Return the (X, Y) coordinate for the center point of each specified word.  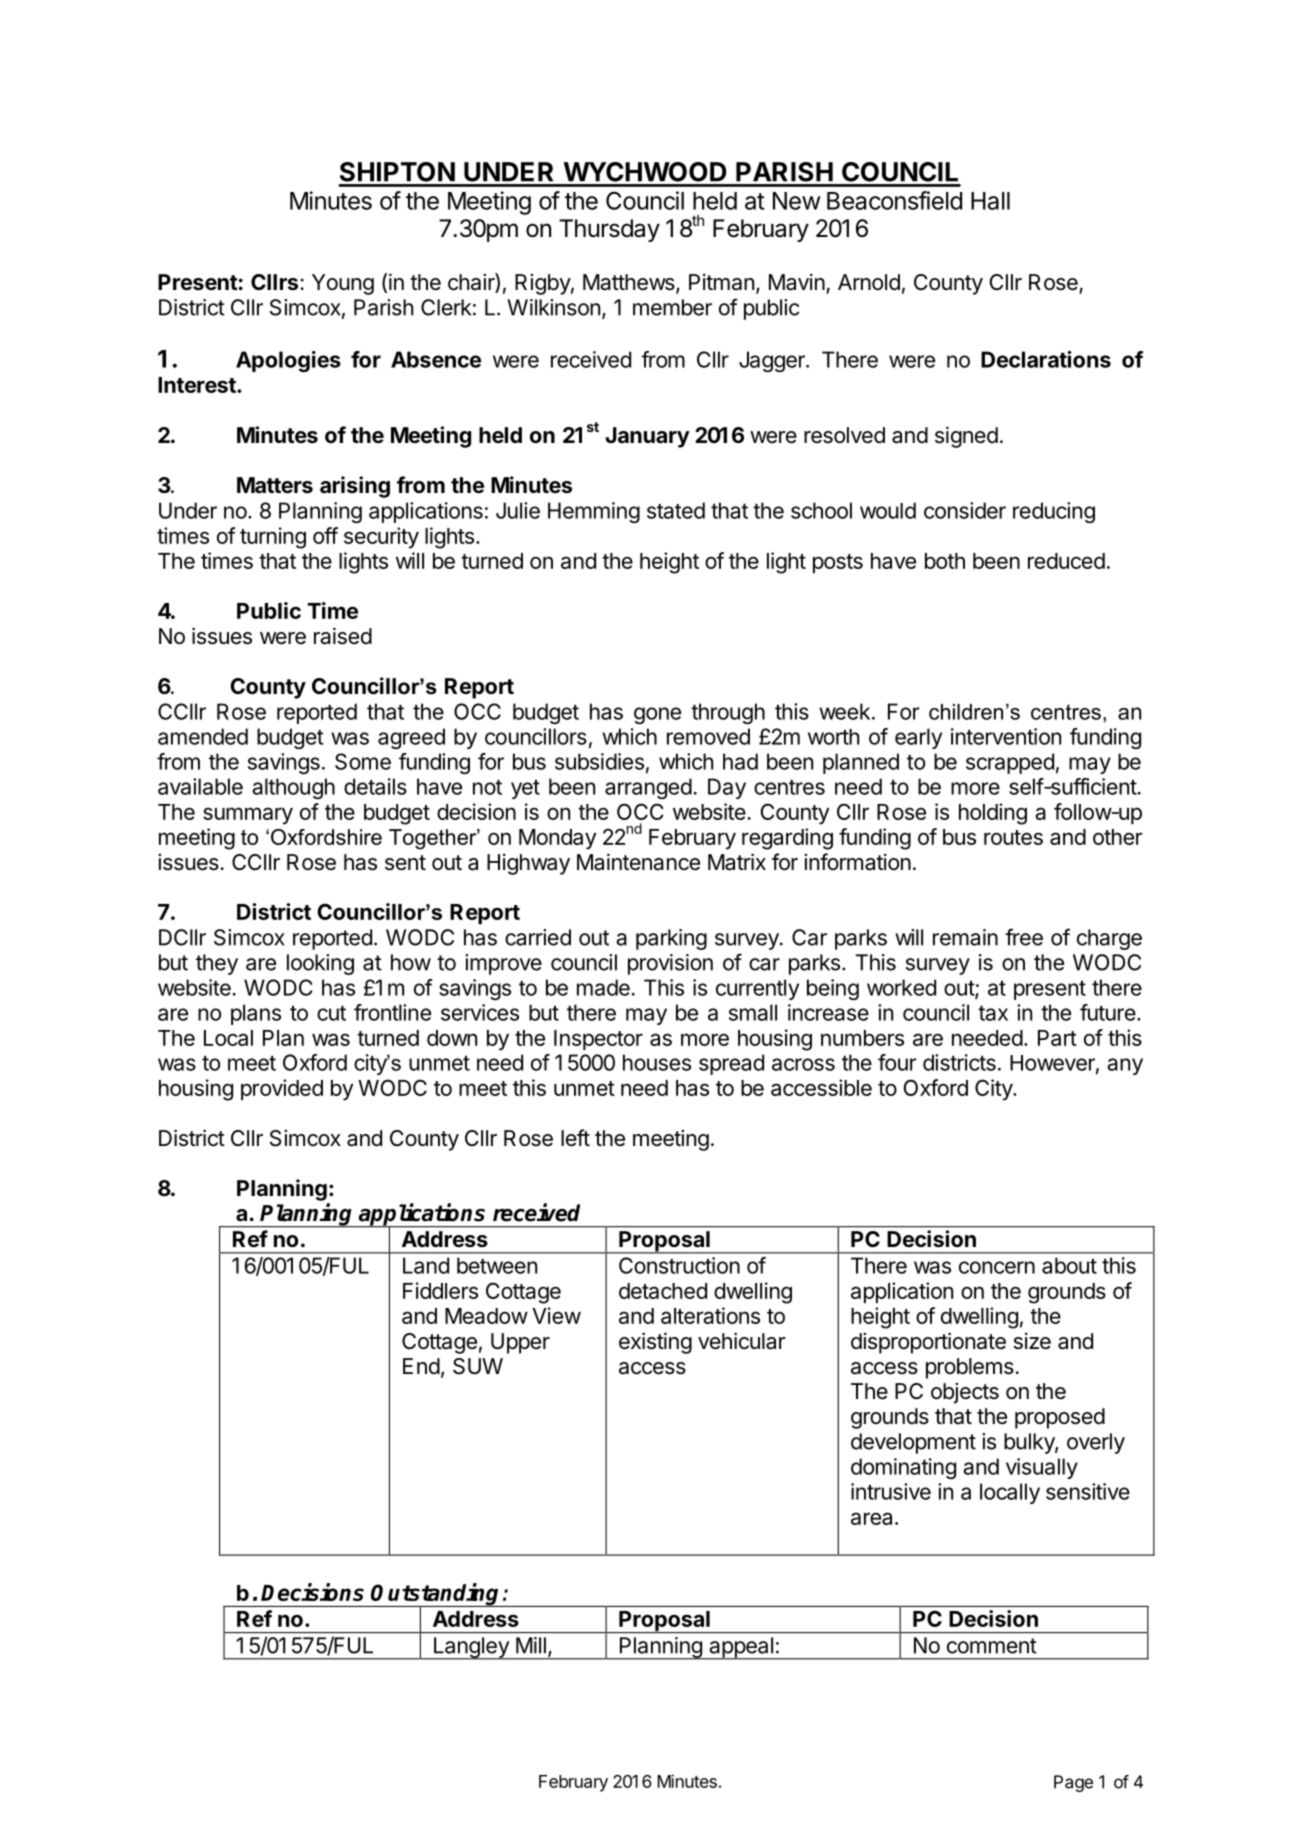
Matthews (629, 282)
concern (997, 1267)
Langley (471, 1648)
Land (426, 1265)
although (293, 788)
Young (343, 284)
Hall (990, 201)
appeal (741, 1648)
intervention (1006, 736)
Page (1073, 1783)
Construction (679, 1265)
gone (657, 715)
